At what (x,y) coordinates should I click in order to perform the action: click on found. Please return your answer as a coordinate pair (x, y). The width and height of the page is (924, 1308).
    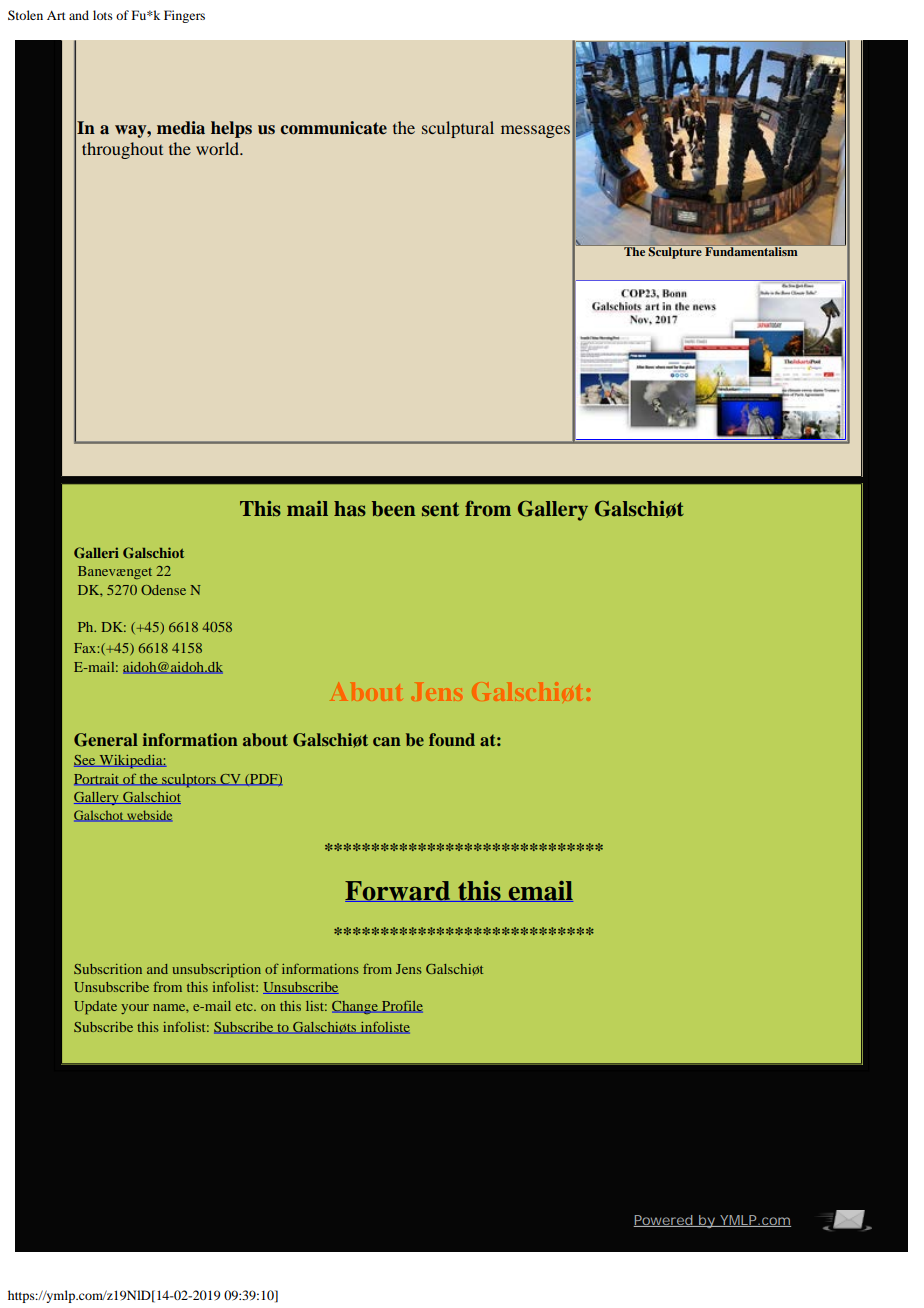
    Looking at the image, I should click on (452, 739).
